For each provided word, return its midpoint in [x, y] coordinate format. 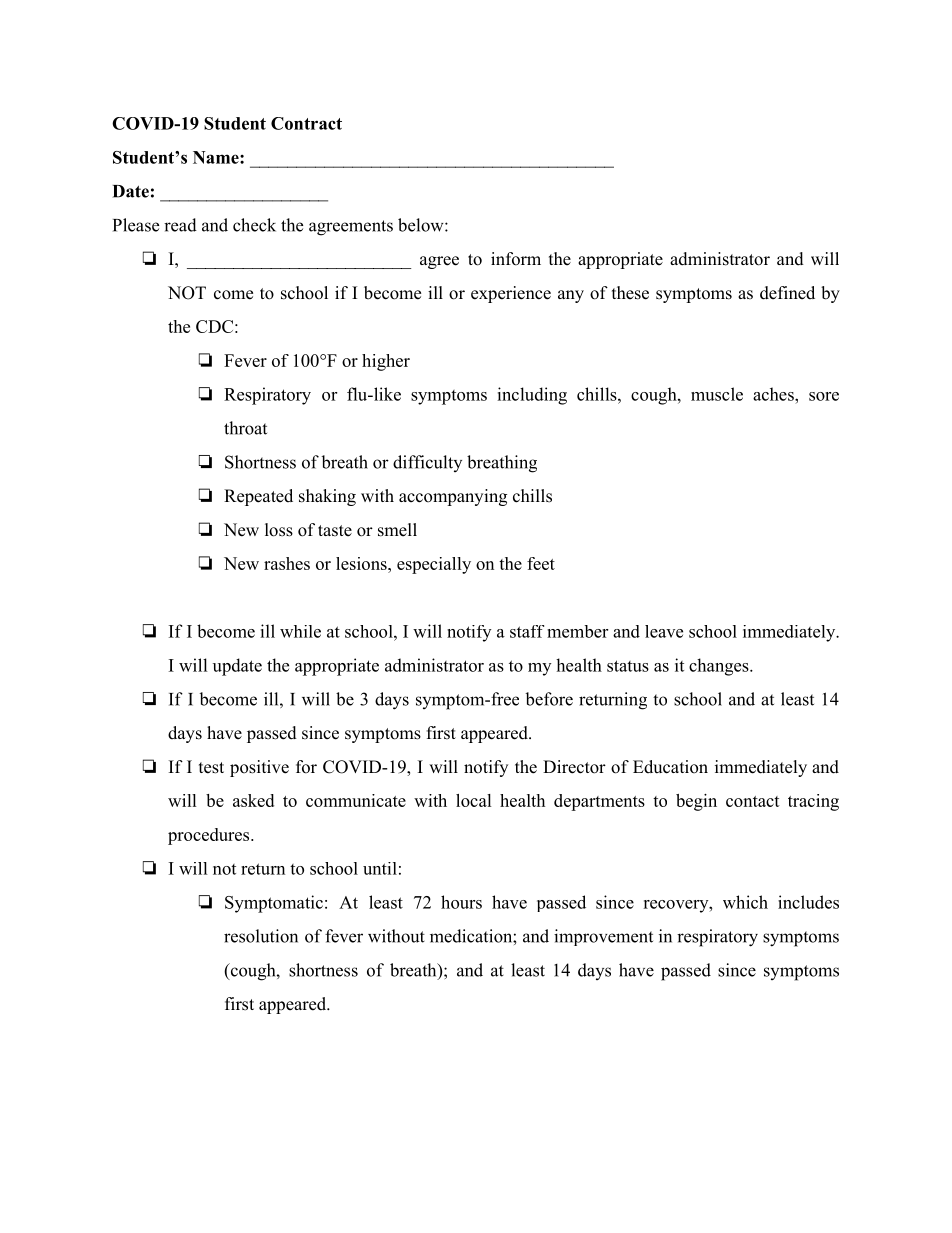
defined [787, 293]
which [745, 902]
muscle [717, 394]
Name [217, 157]
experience [511, 294]
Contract [306, 123]
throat [245, 428]
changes [719, 667]
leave [664, 631]
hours [461, 902]
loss [279, 530]
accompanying [453, 497]
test [211, 768]
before [549, 699]
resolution [261, 936]
